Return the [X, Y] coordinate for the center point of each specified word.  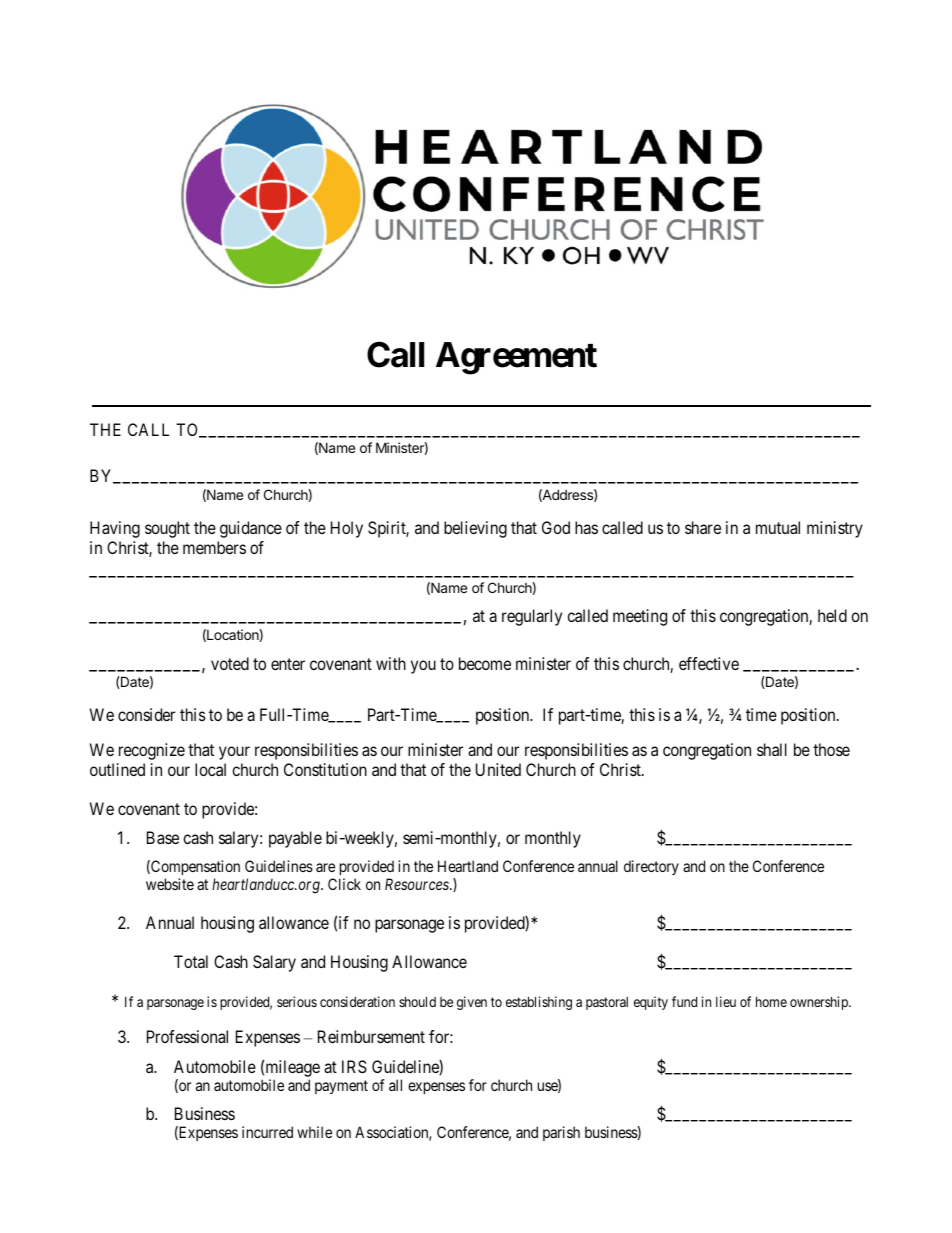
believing [475, 529]
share [703, 527]
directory [651, 867]
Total [191, 961]
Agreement [516, 358]
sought [167, 529]
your [234, 753]
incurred [267, 1132]
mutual [778, 527]
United [498, 769]
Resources [418, 884]
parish [561, 1133]
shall [772, 749]
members [214, 547]
